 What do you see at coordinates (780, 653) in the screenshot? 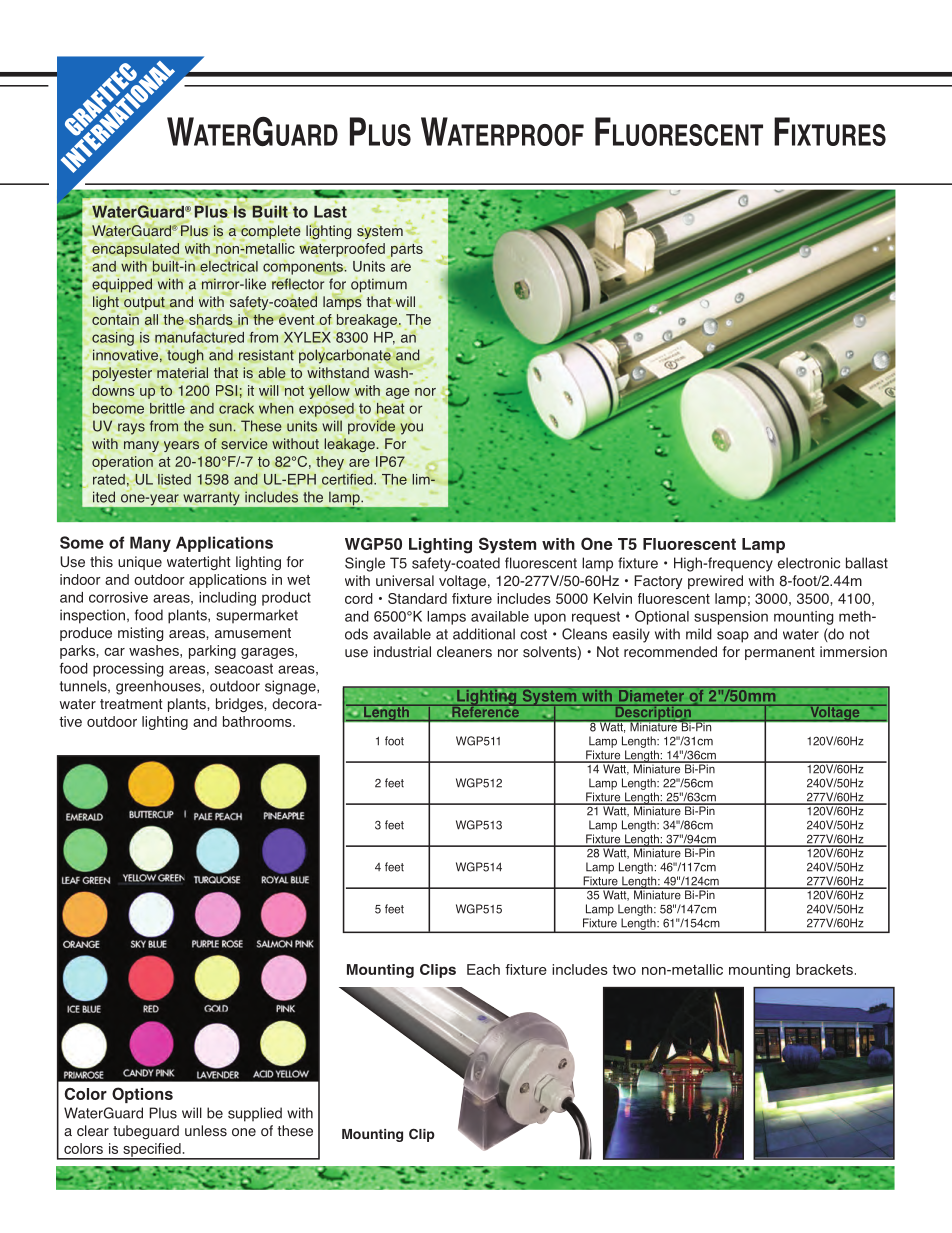
I see `permanent` at bounding box center [780, 653].
